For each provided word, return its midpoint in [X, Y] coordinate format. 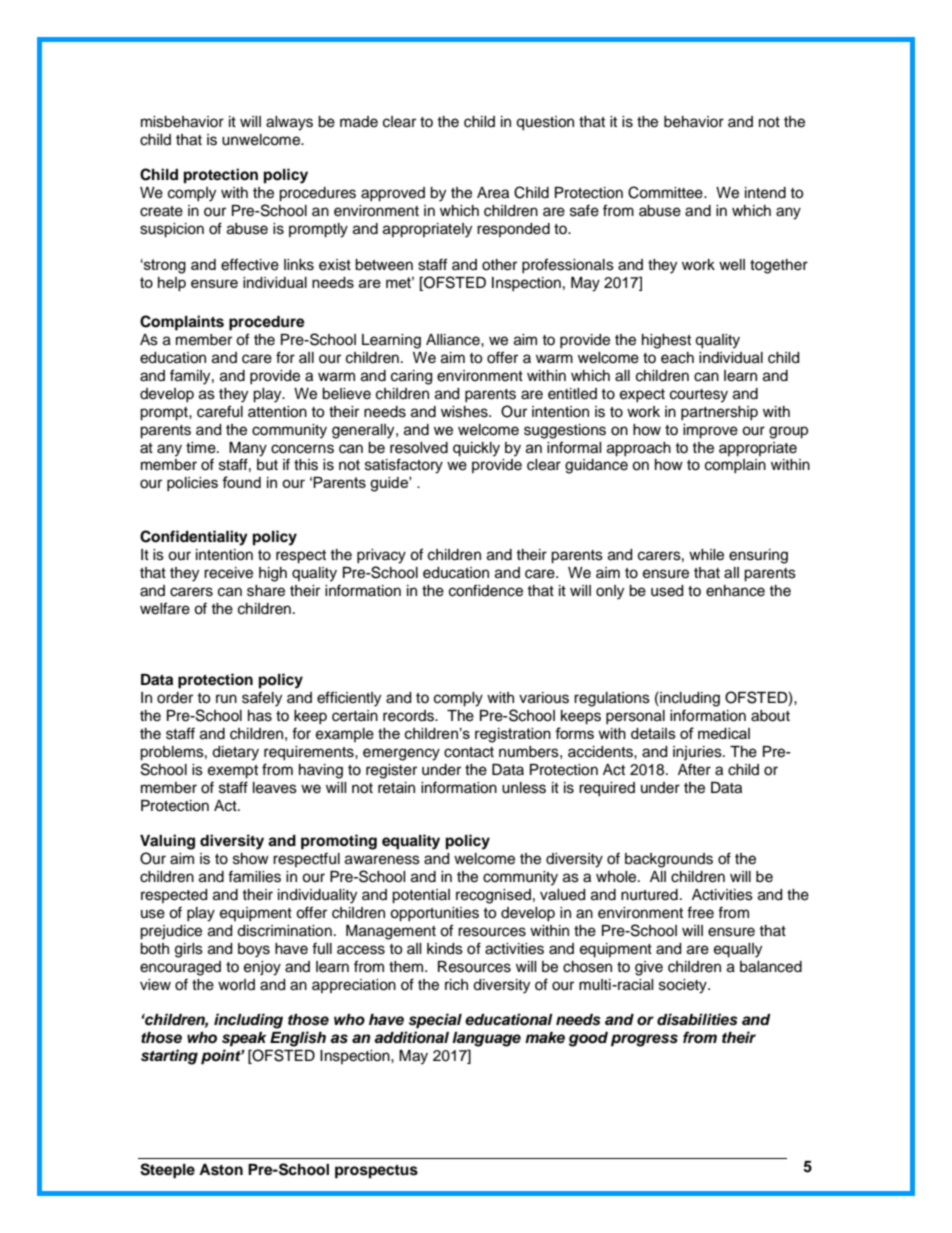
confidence [486, 590]
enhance [735, 591]
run [226, 698]
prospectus [376, 1172]
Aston [221, 1170]
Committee [666, 192]
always [289, 123]
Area [493, 193]
